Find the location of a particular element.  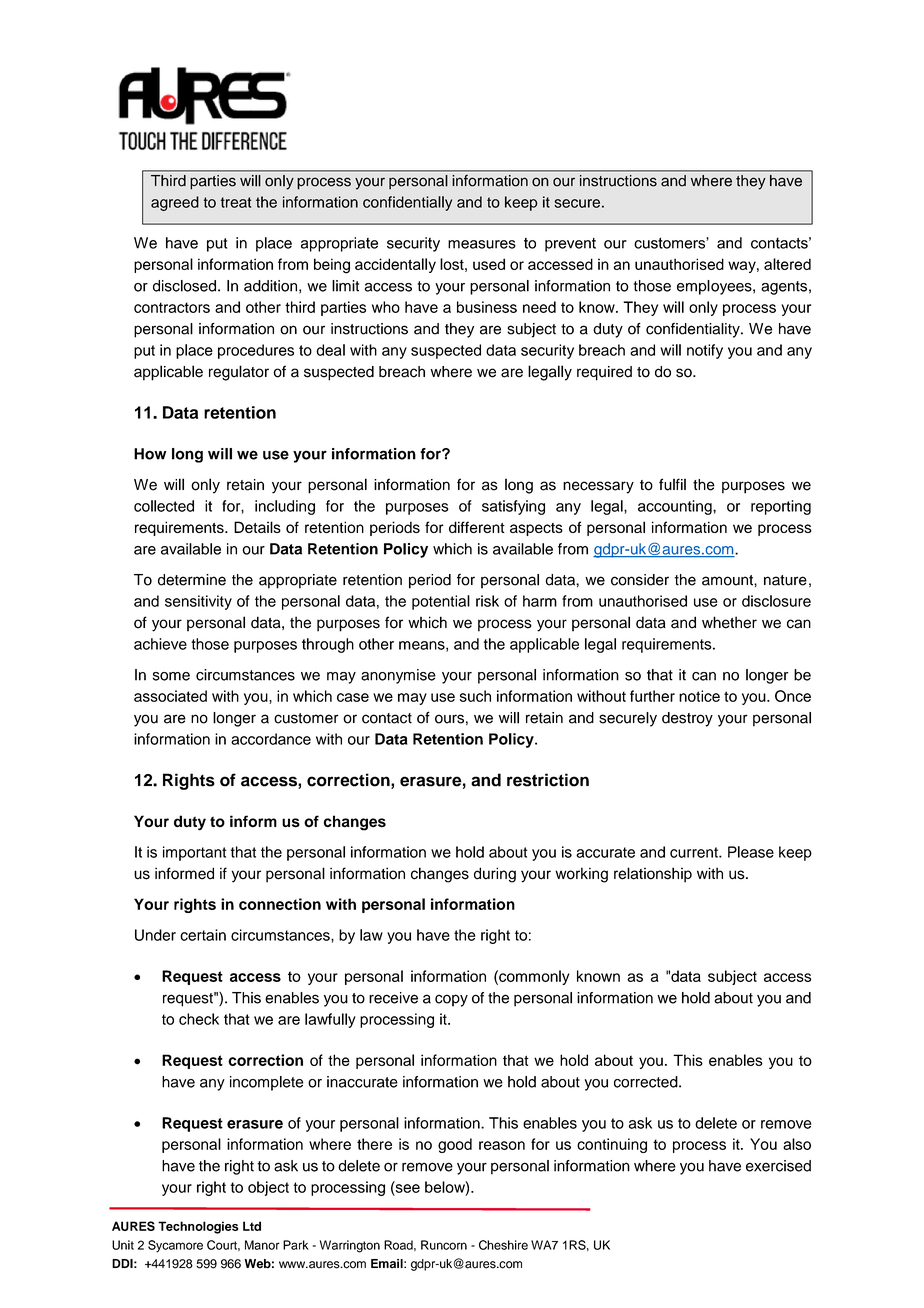

check is located at coordinates (199, 1019).
